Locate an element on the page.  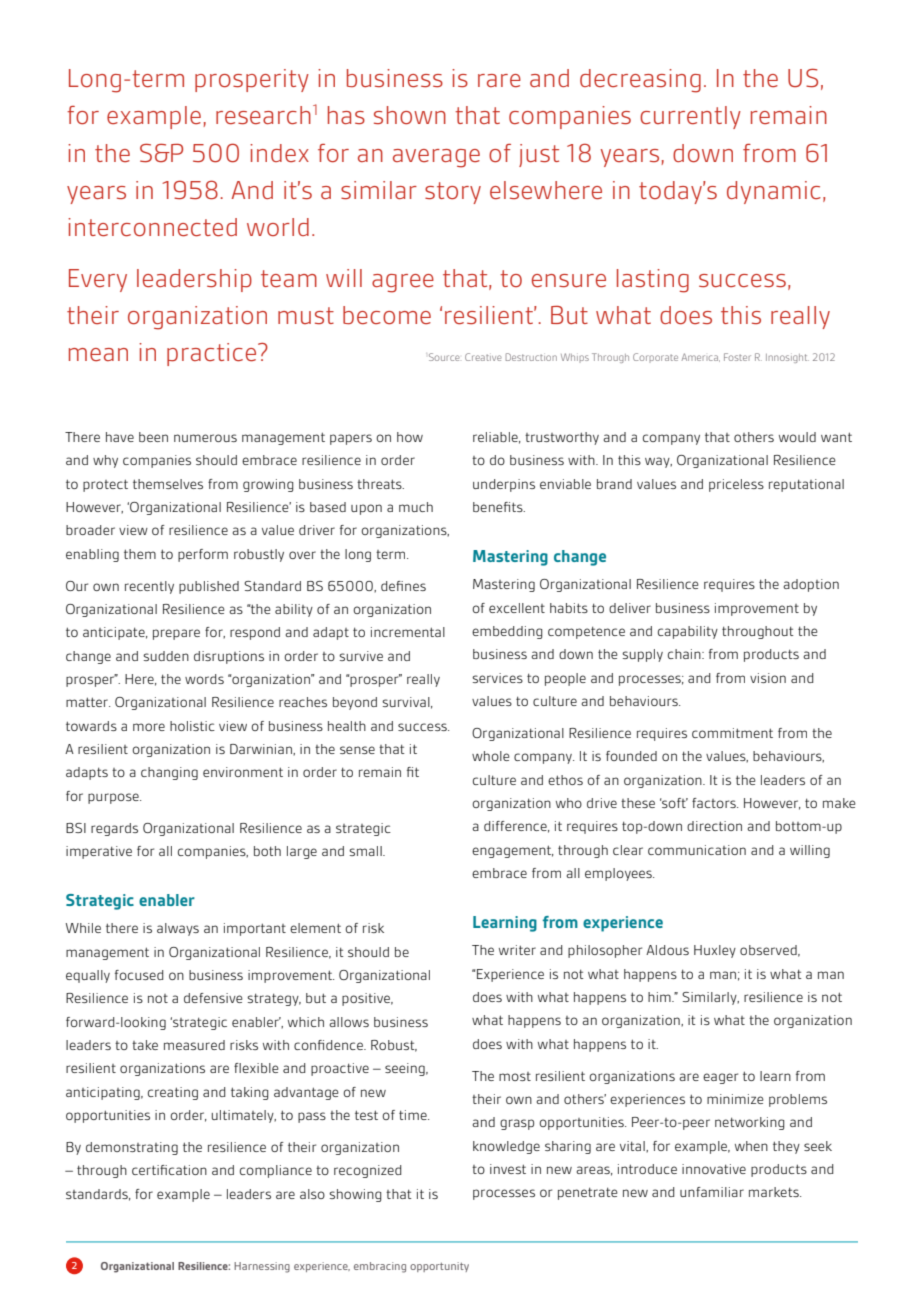
services is located at coordinates (497, 678).
